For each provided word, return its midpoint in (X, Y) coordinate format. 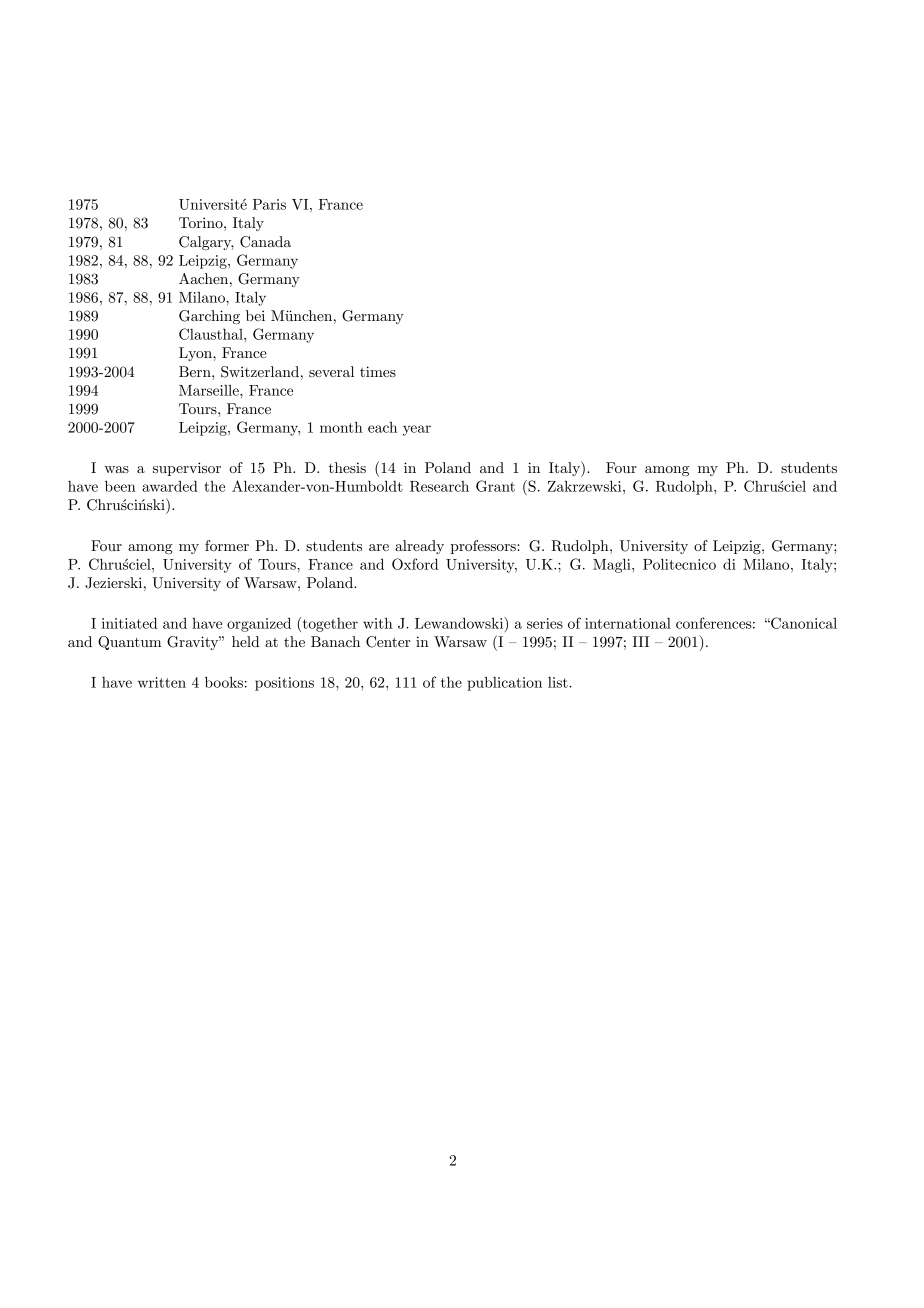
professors (484, 547)
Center (388, 642)
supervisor (187, 469)
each (382, 427)
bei (255, 315)
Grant (495, 486)
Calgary (206, 243)
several (331, 371)
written (162, 682)
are (379, 547)
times (378, 371)
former (227, 545)
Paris (269, 204)
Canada (265, 242)
